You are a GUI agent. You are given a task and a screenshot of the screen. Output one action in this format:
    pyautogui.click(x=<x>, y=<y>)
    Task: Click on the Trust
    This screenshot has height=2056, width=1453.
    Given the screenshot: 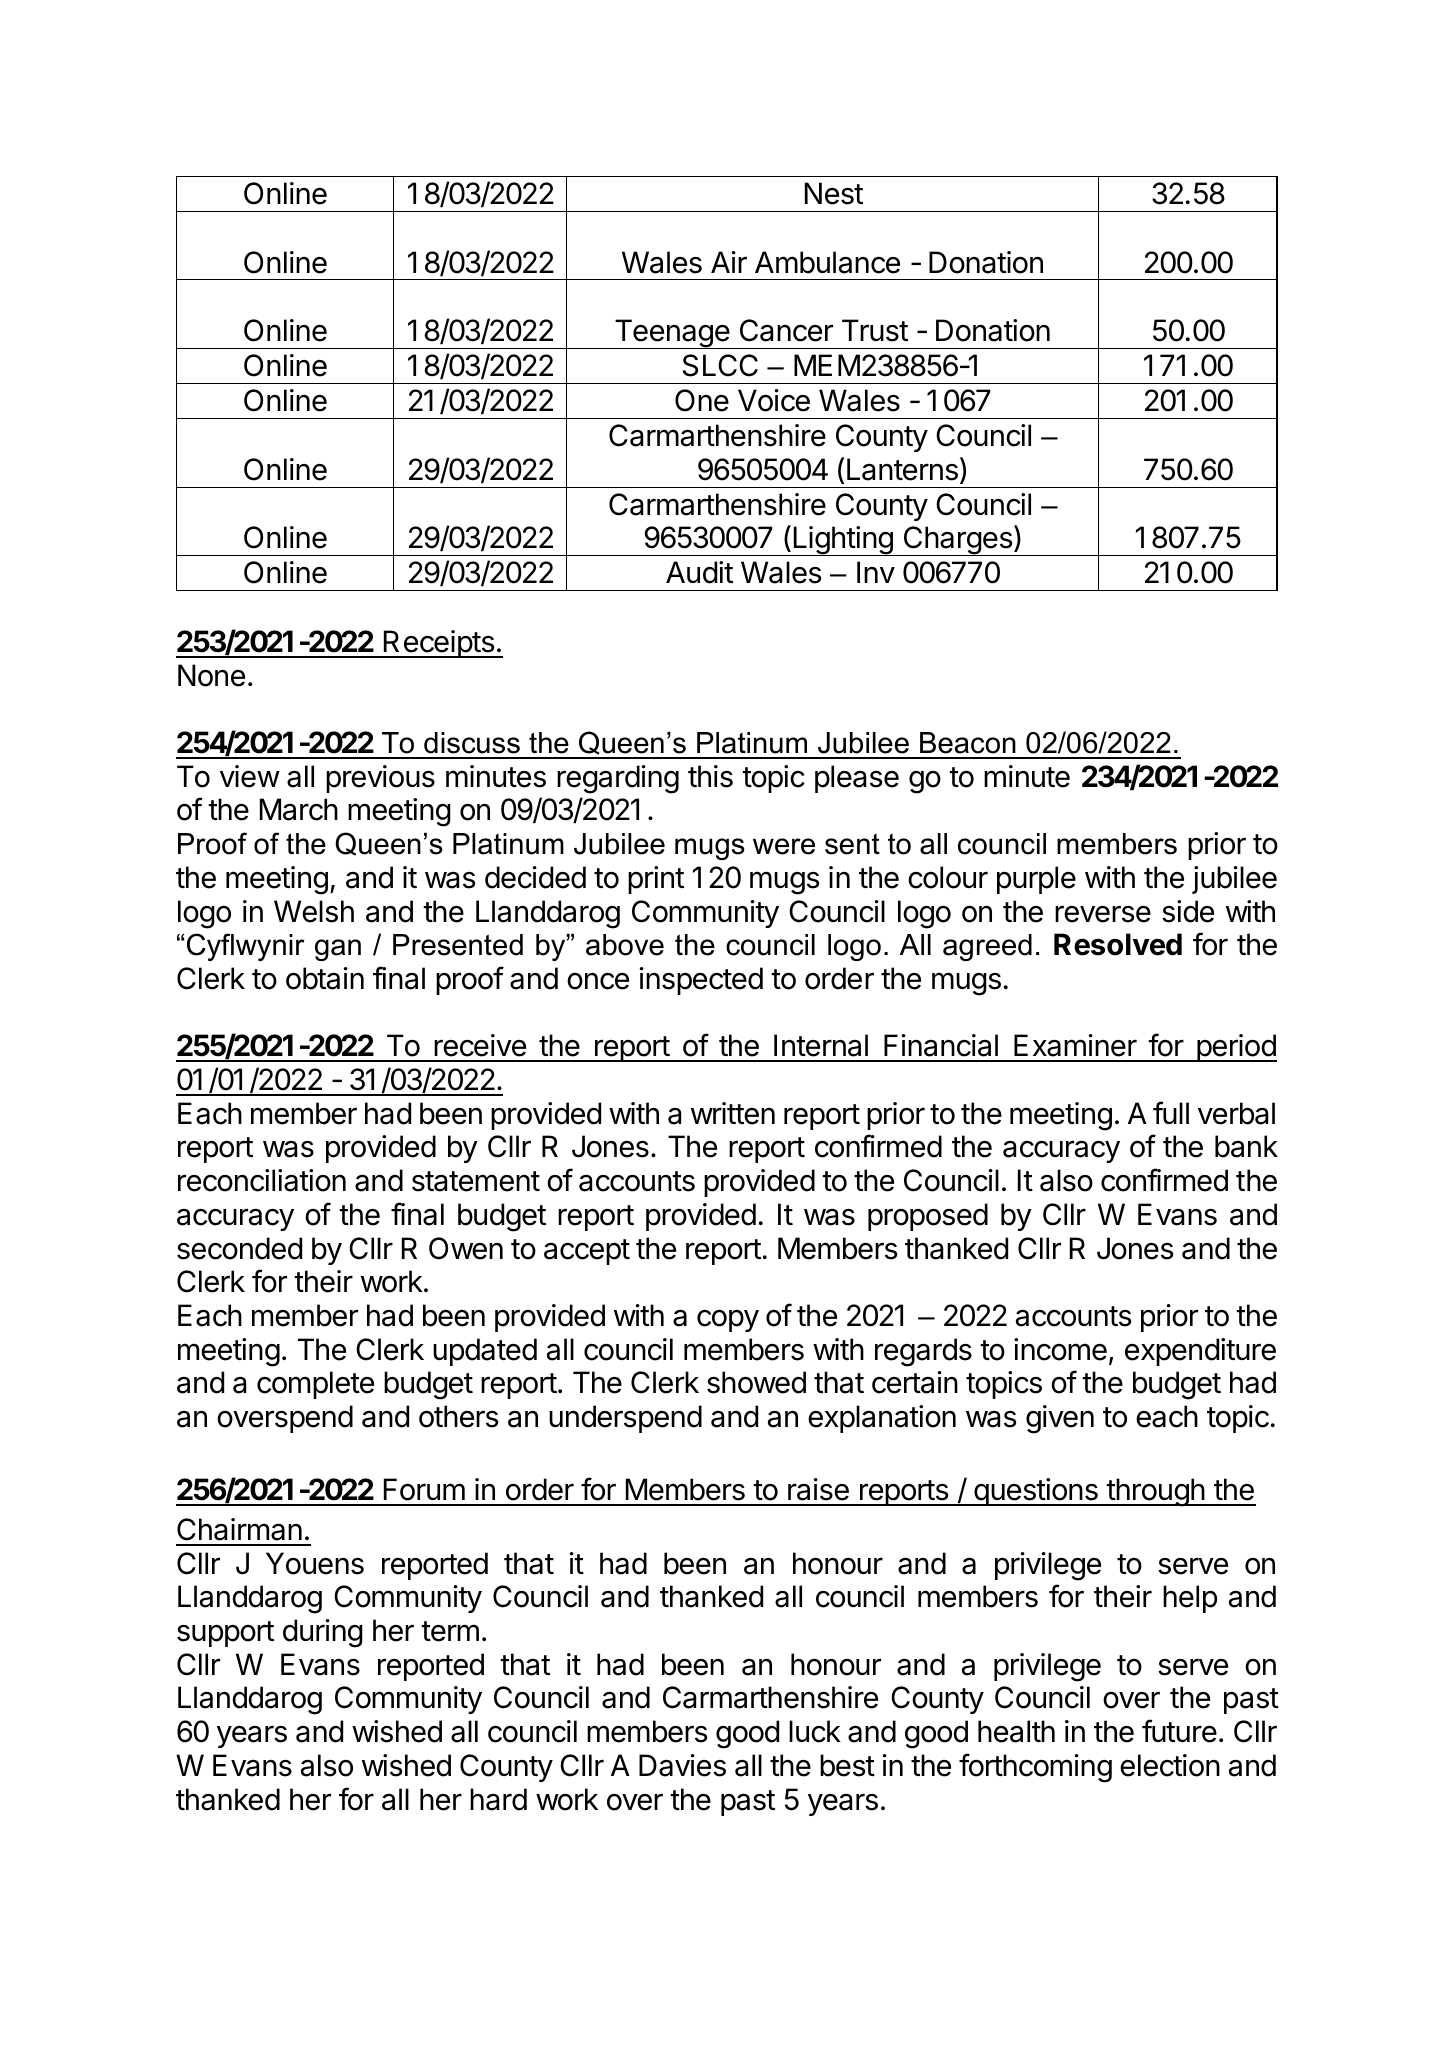 What is the action you would take?
    pyautogui.click(x=875, y=330)
